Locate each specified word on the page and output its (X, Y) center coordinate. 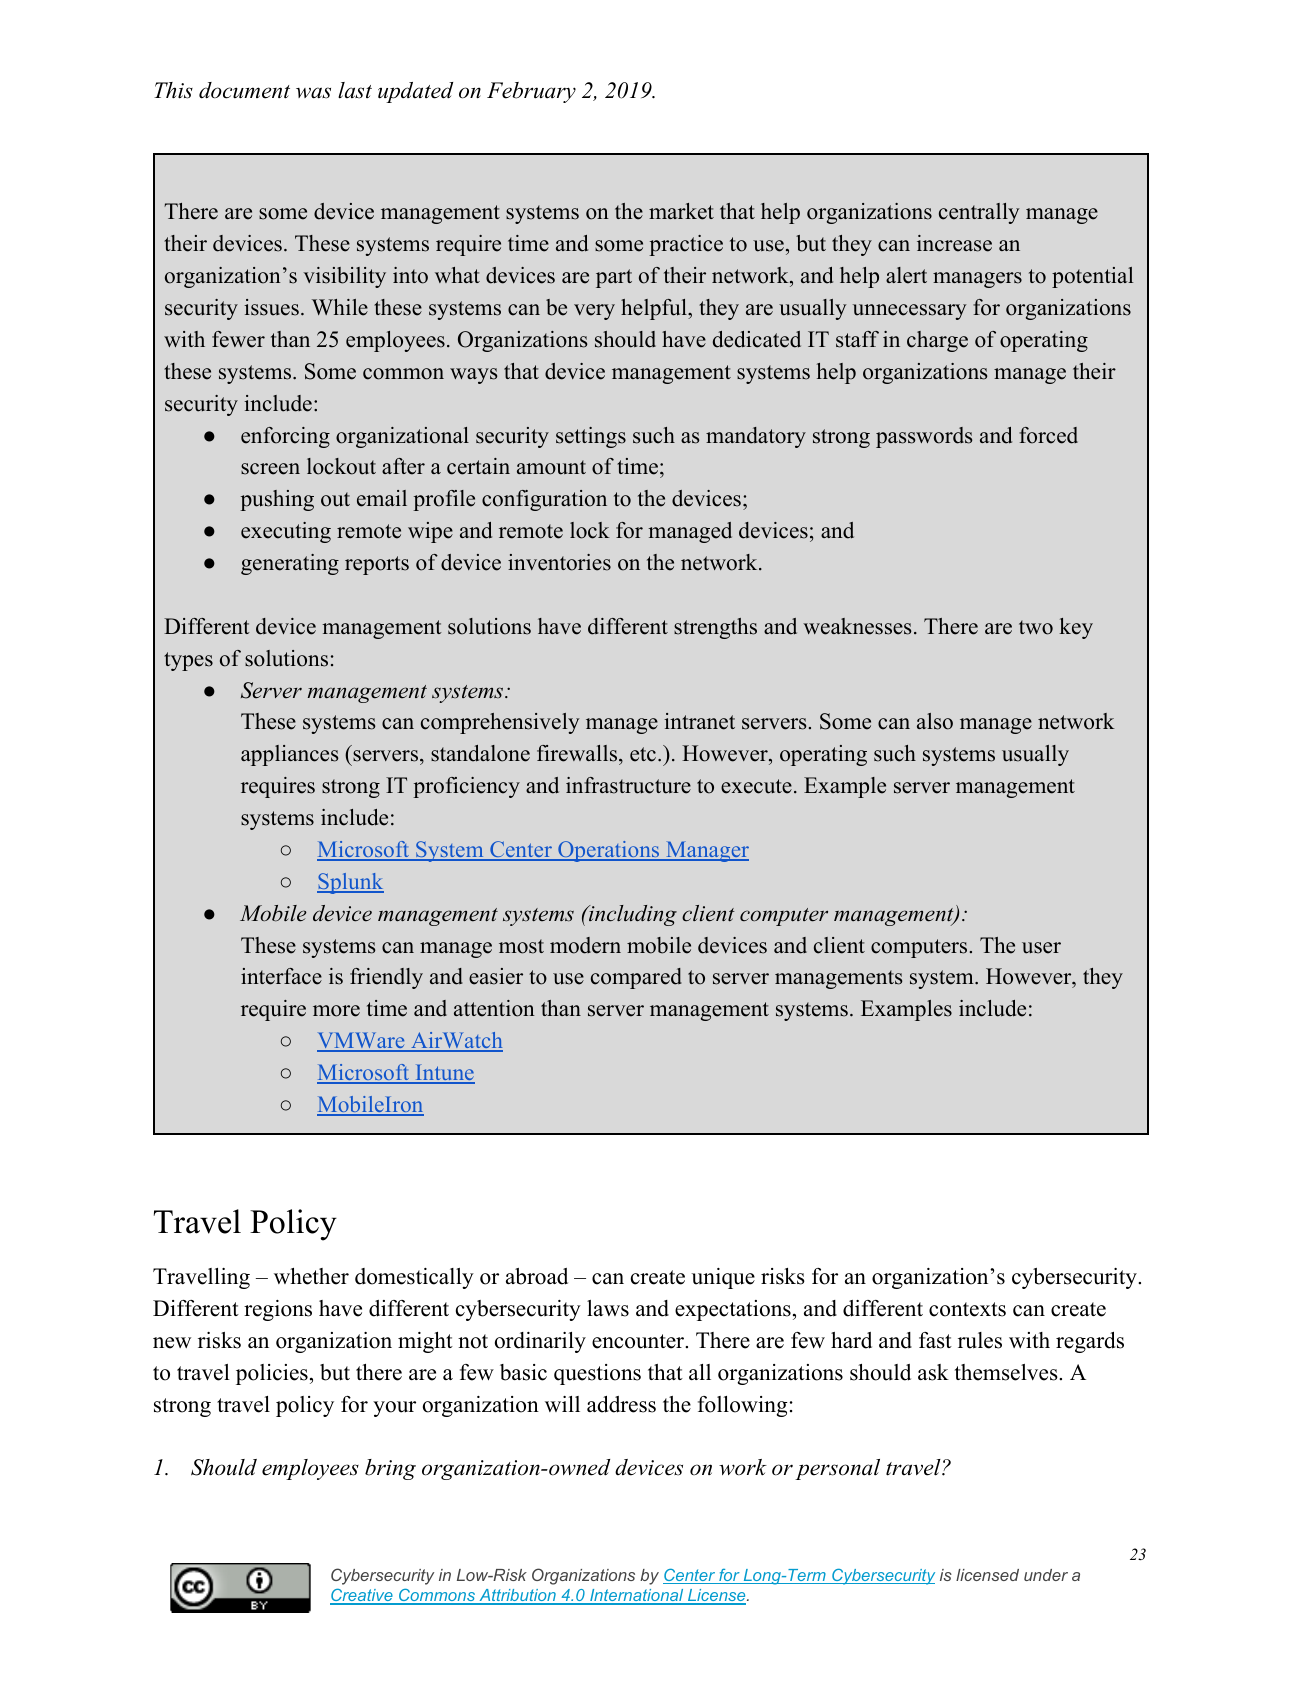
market (681, 211)
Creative (362, 1596)
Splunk (350, 883)
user (1041, 948)
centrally (979, 213)
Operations (609, 851)
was (313, 93)
